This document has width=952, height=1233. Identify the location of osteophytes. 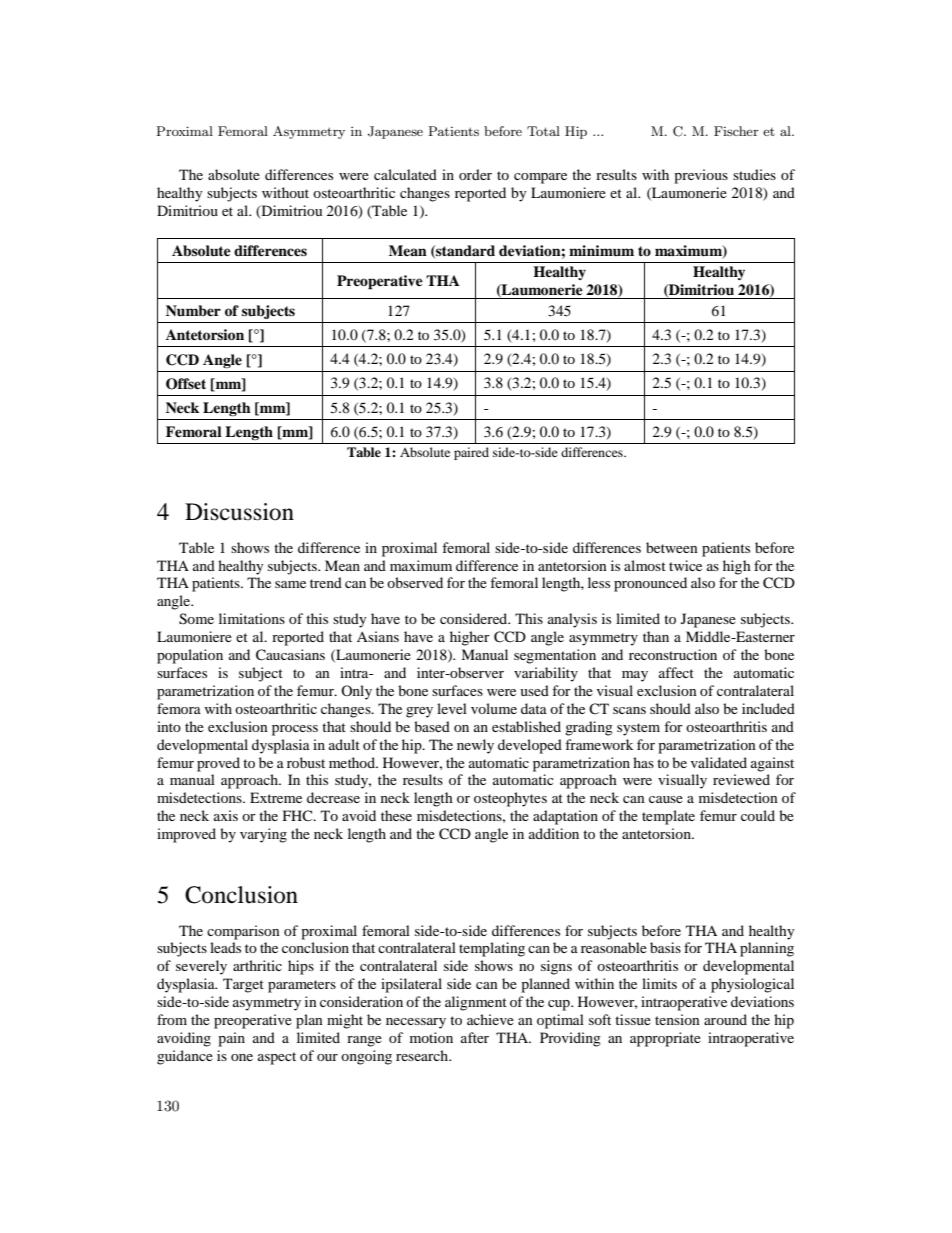
(510, 799).
